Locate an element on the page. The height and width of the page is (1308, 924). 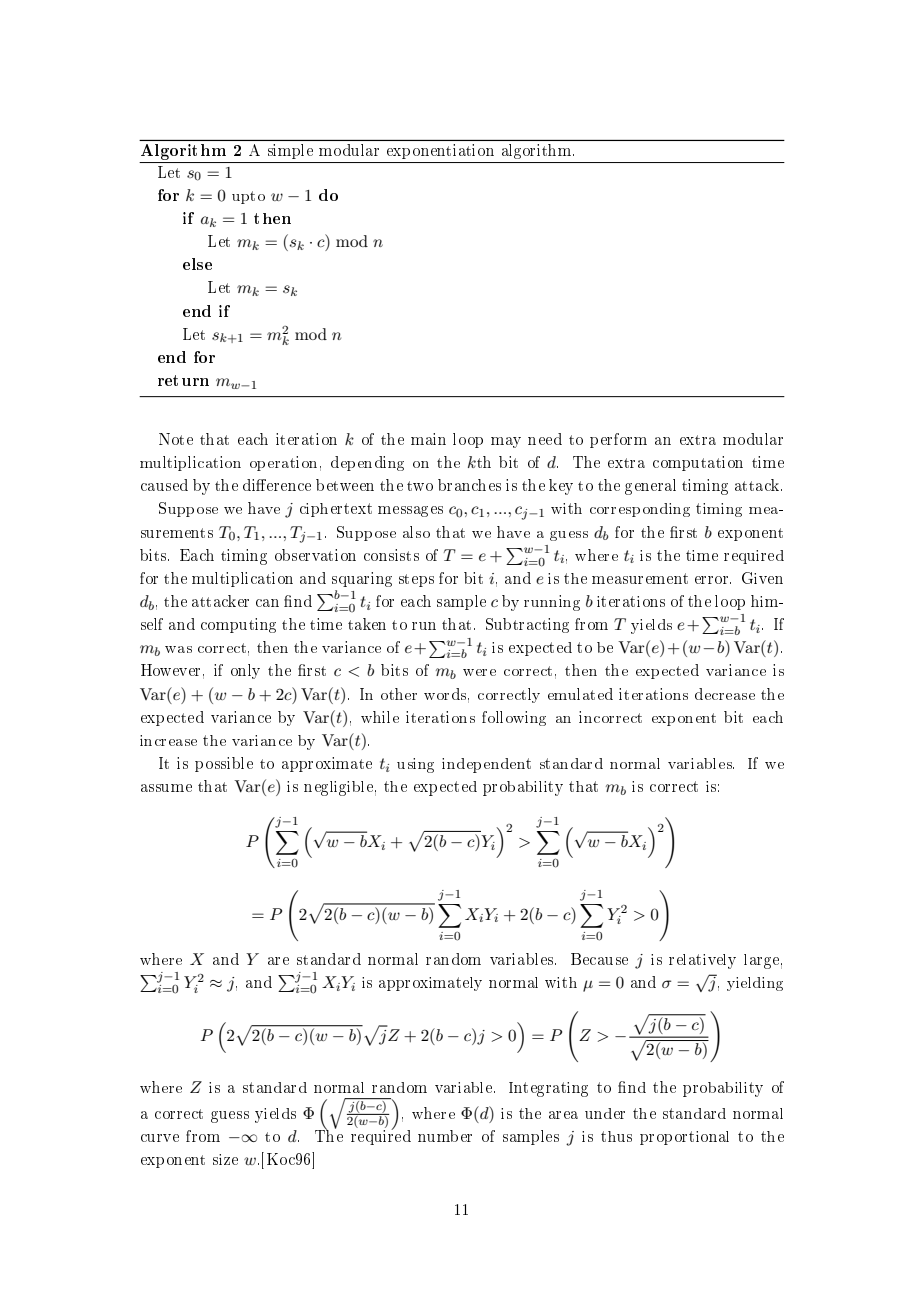
size is located at coordinates (225, 1159).
